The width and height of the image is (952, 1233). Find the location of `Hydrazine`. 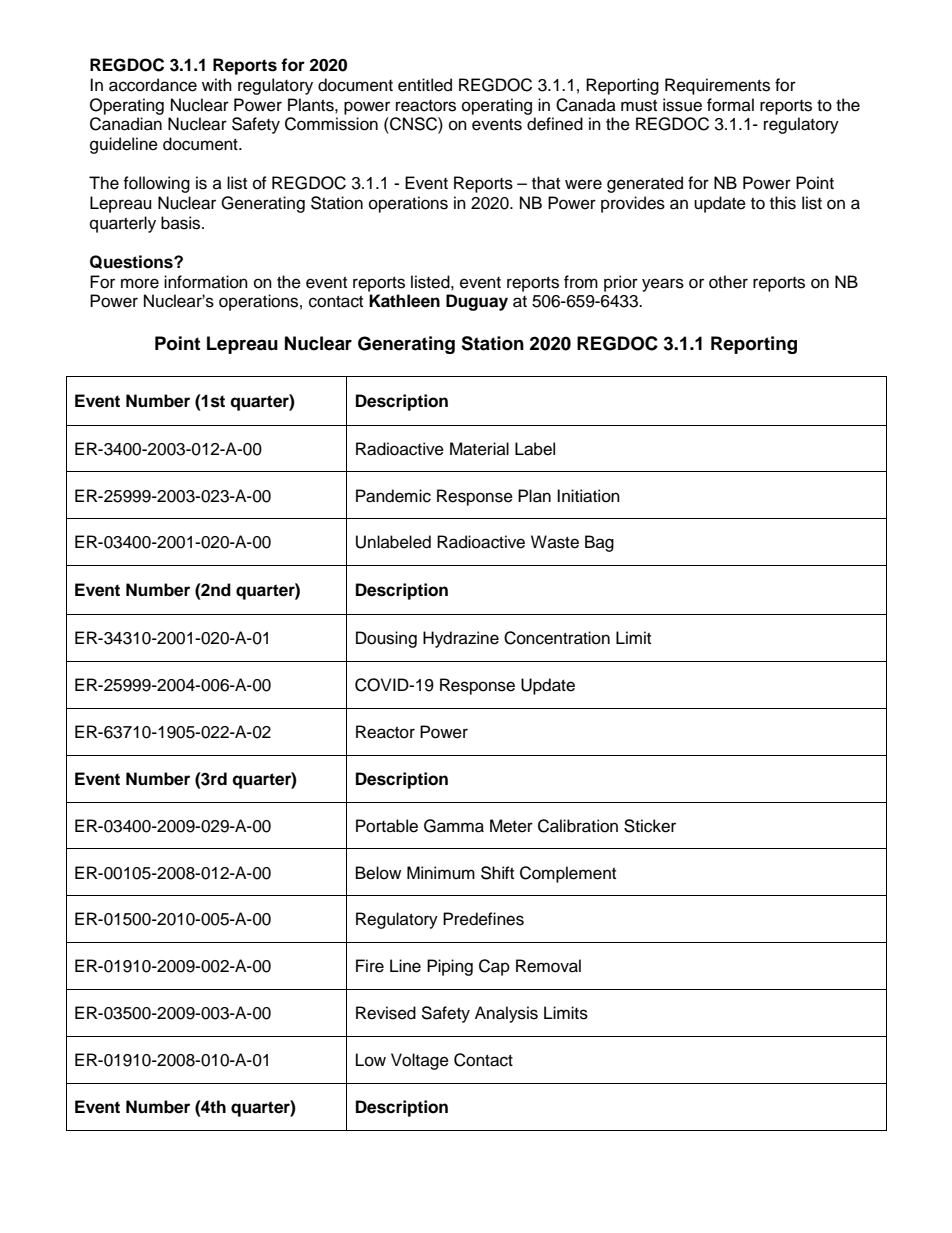

Hydrazine is located at coordinates (461, 639).
